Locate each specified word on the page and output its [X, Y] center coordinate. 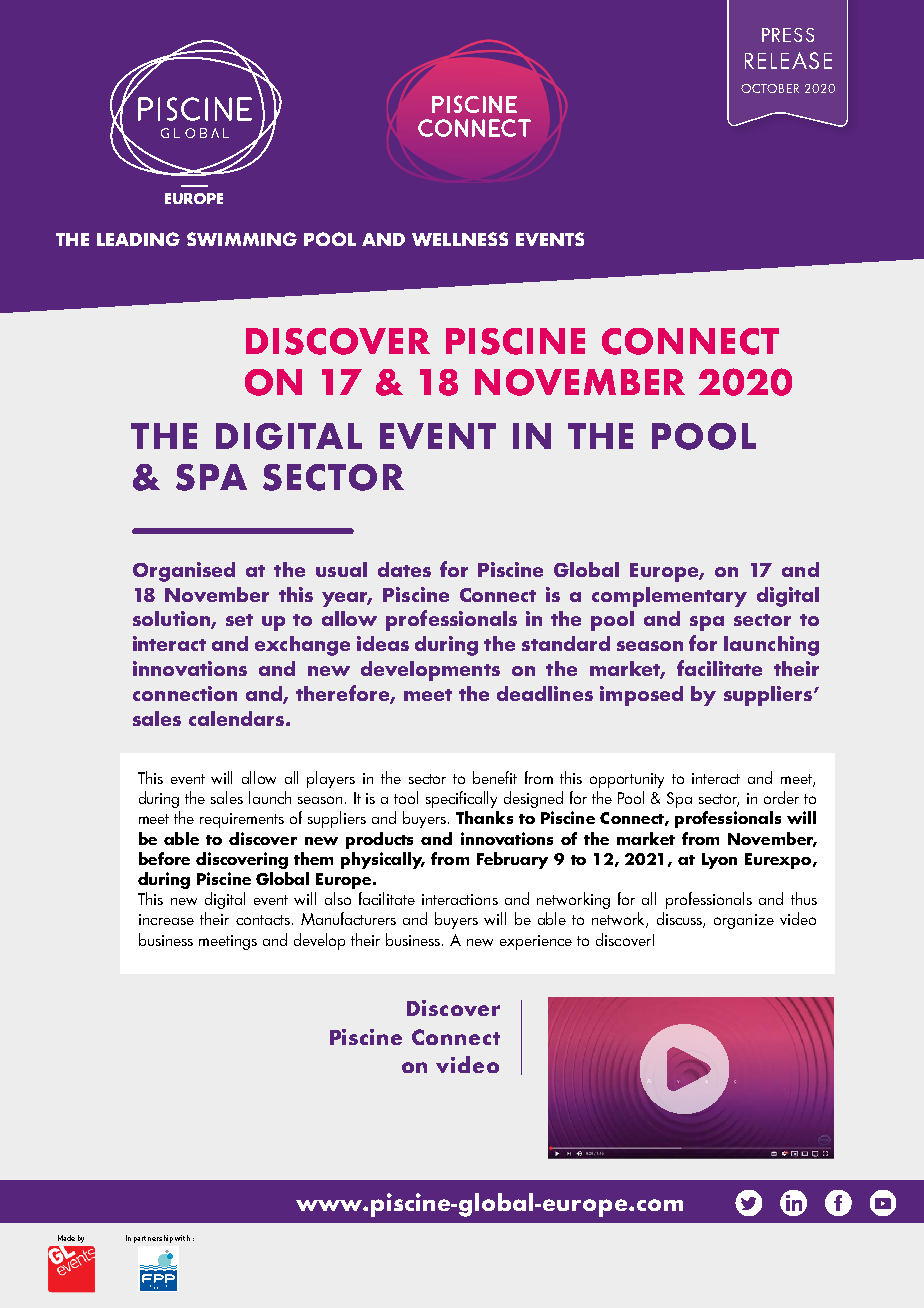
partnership [153, 1239]
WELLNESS [460, 239]
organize [744, 921]
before [164, 858]
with [182, 1238]
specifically [461, 799]
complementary [669, 597]
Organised [184, 572]
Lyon [719, 861]
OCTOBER [770, 88]
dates [404, 569]
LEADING [138, 239]
